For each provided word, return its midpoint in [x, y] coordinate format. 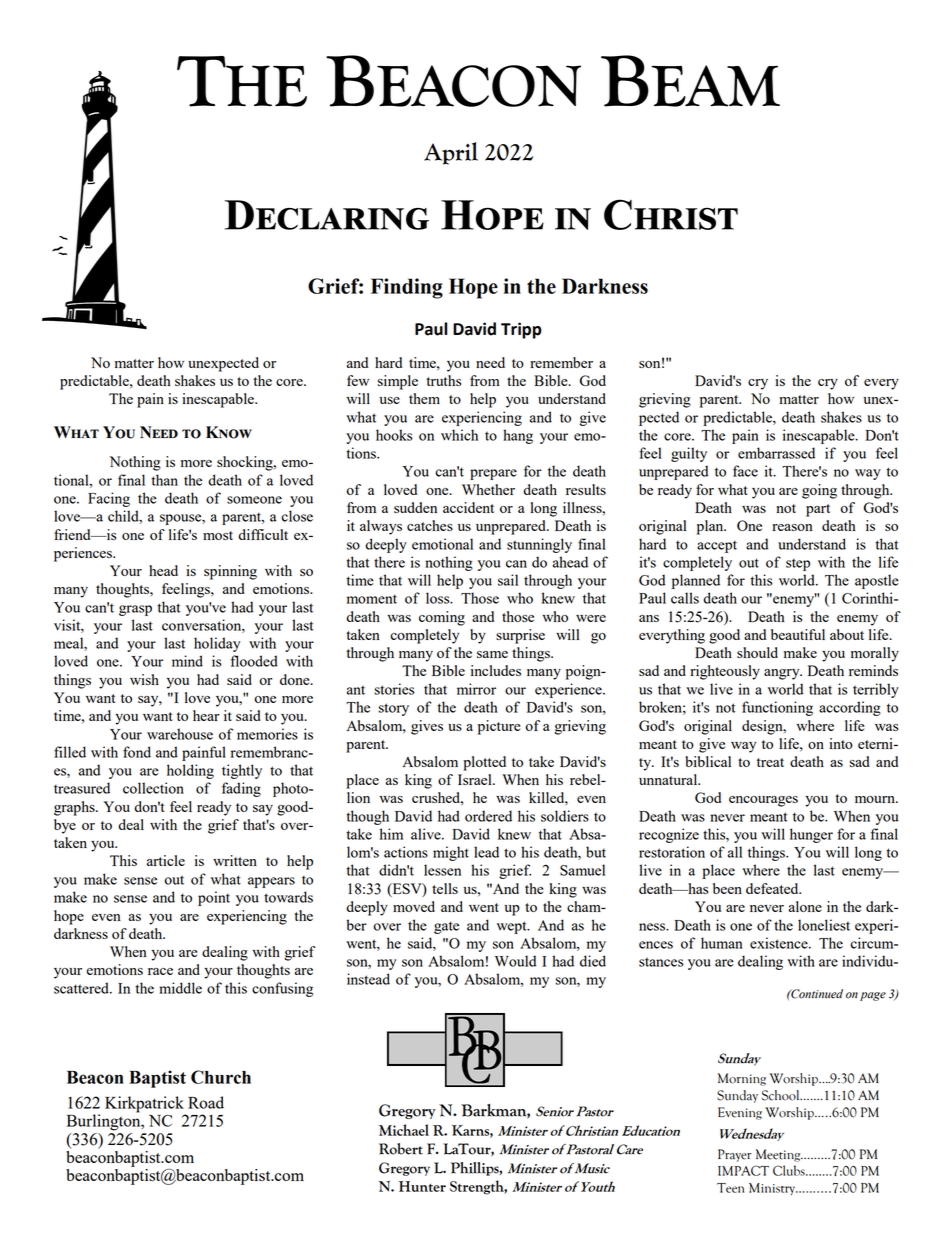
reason [792, 527]
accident [468, 507]
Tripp [521, 330]
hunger [811, 835]
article [166, 860]
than [164, 480]
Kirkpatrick [145, 1105]
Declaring [327, 215]
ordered [488, 816]
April [451, 153]
